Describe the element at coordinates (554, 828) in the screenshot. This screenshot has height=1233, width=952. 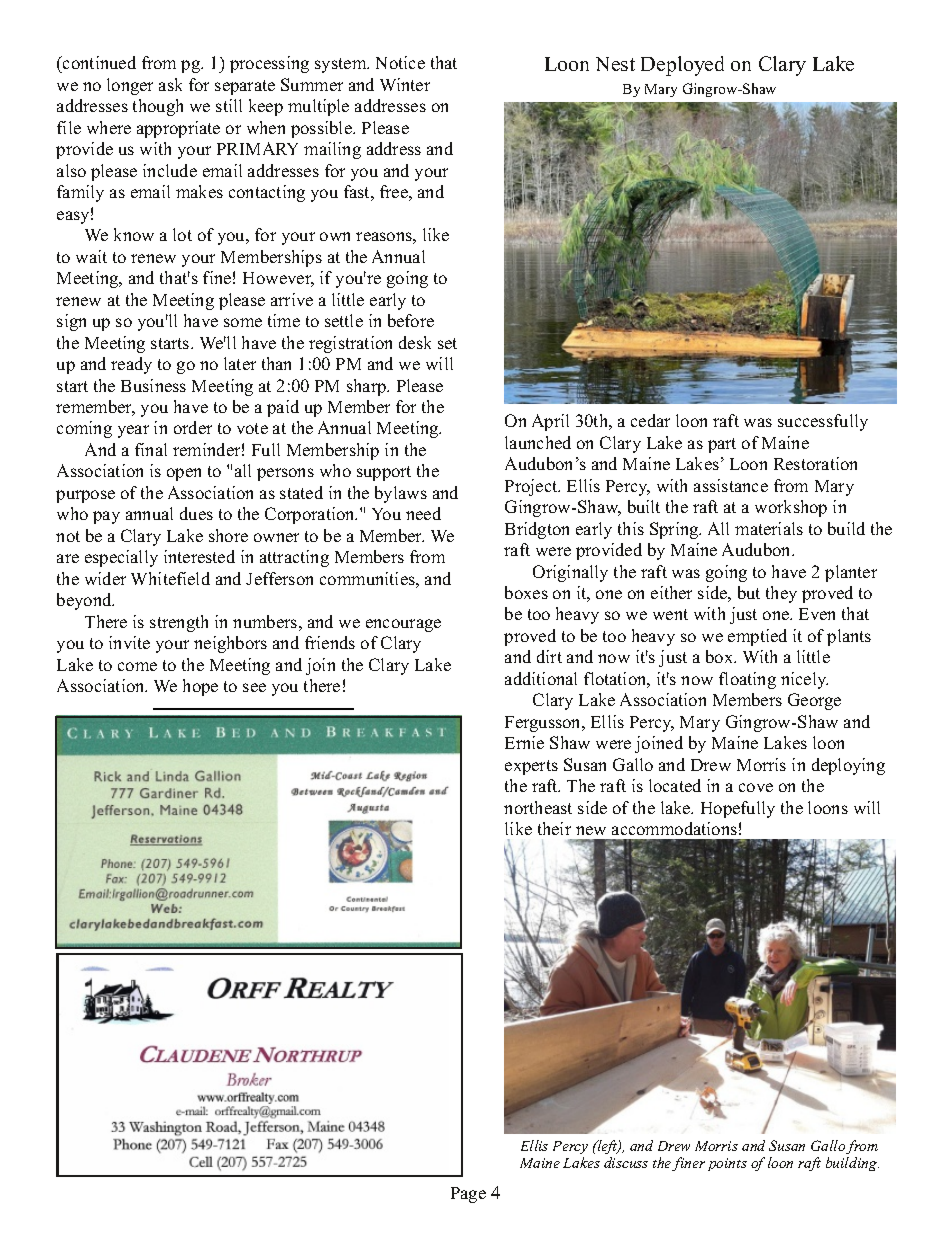
I see `their` at that location.
